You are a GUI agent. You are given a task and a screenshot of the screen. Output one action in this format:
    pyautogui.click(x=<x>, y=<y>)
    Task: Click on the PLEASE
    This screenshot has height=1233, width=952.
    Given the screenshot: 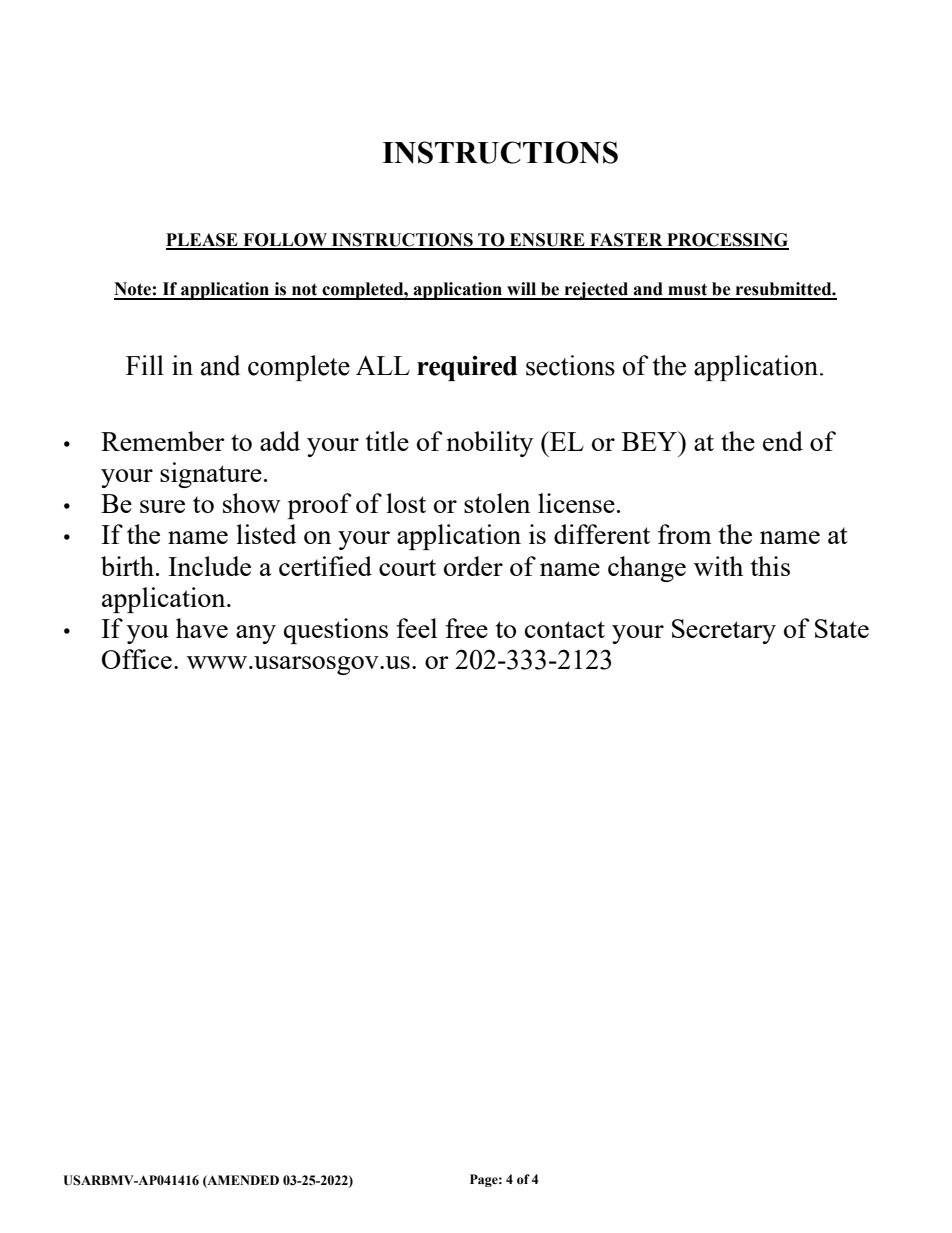 What is the action you would take?
    pyautogui.click(x=203, y=241)
